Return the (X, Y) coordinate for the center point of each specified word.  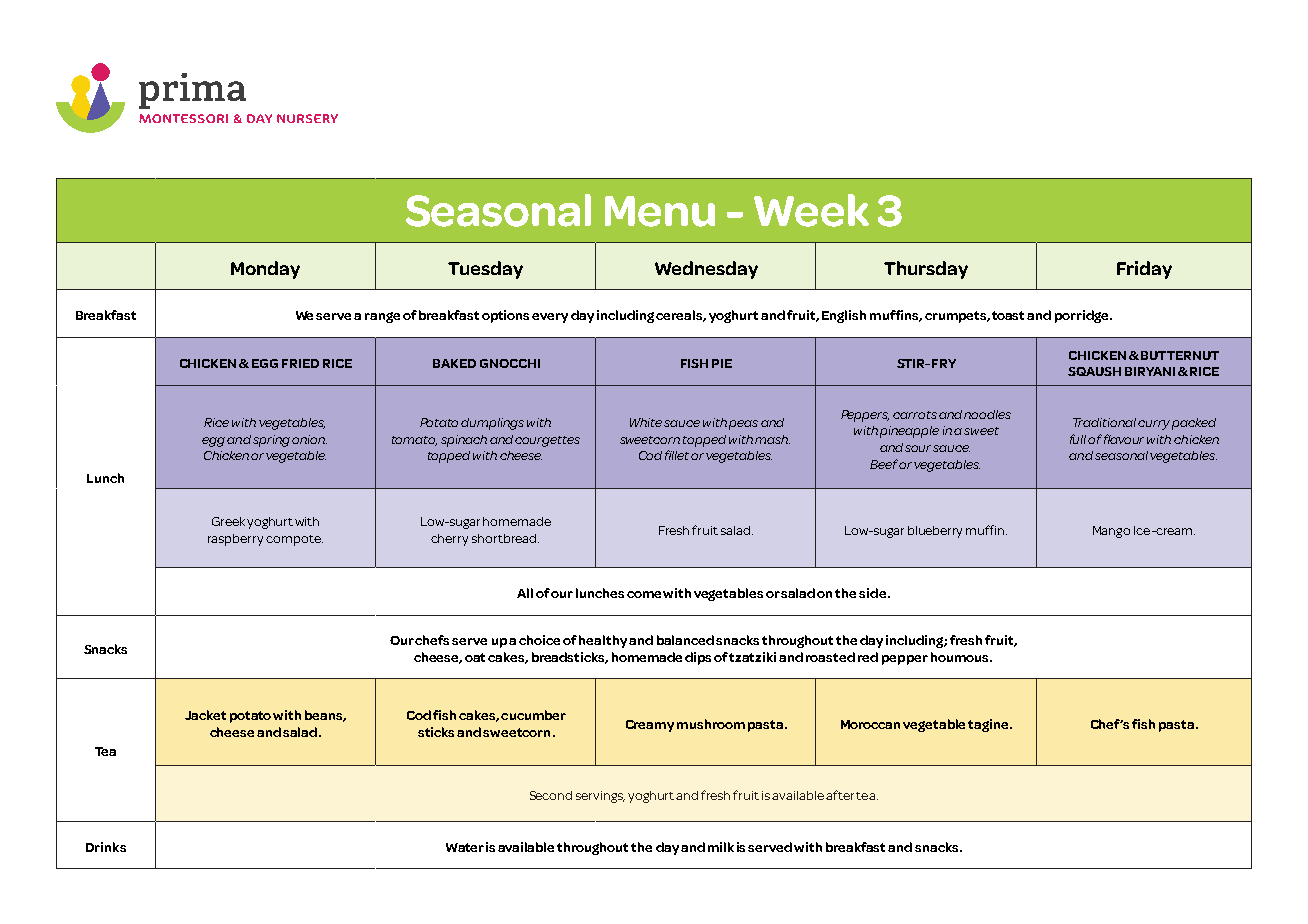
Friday (1144, 270)
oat (475, 657)
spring (271, 441)
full (1078, 439)
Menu (660, 211)
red (868, 657)
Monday (265, 270)
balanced (685, 640)
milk (721, 847)
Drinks (106, 847)
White (646, 422)
